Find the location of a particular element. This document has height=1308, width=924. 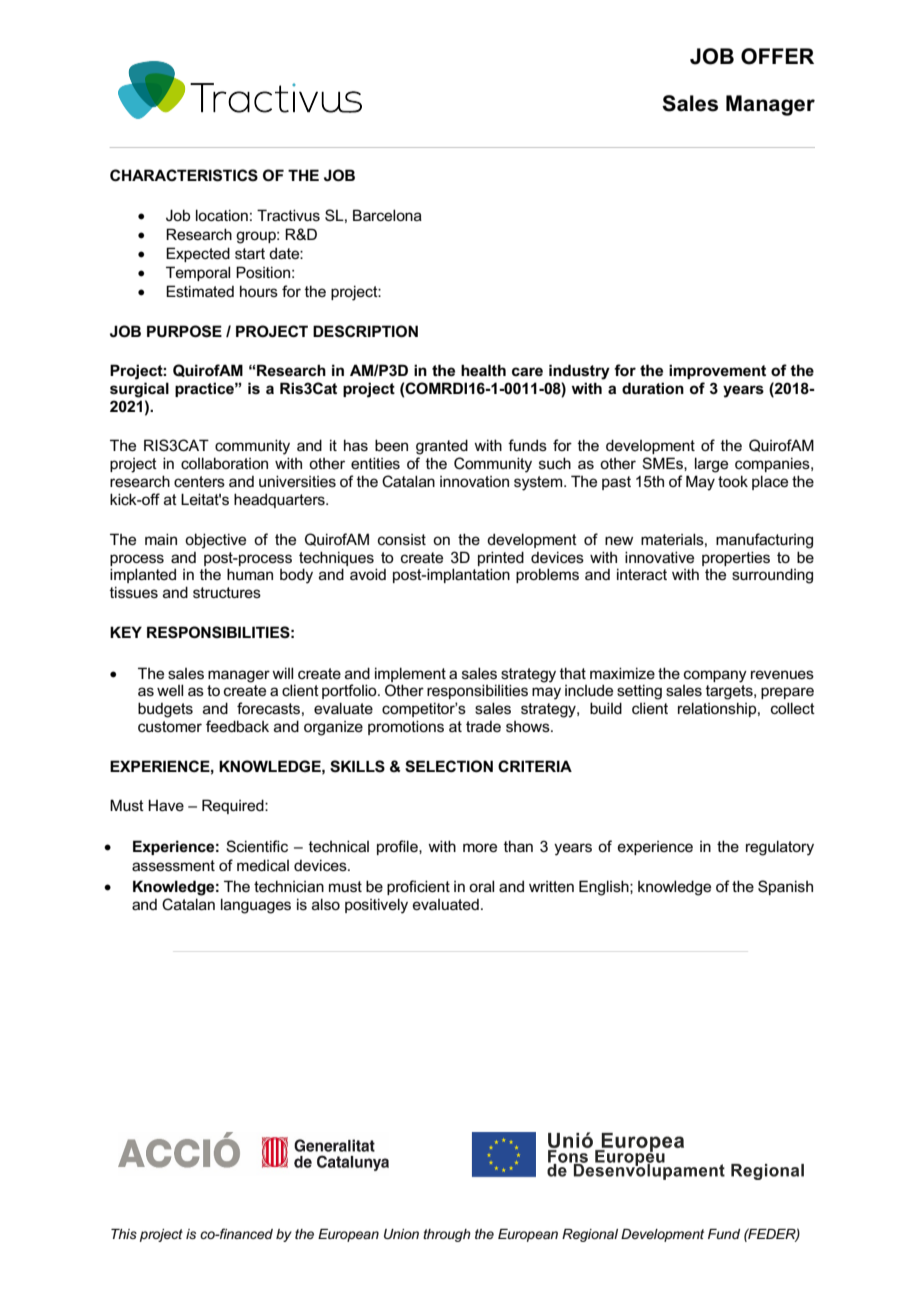

company is located at coordinates (715, 676).
